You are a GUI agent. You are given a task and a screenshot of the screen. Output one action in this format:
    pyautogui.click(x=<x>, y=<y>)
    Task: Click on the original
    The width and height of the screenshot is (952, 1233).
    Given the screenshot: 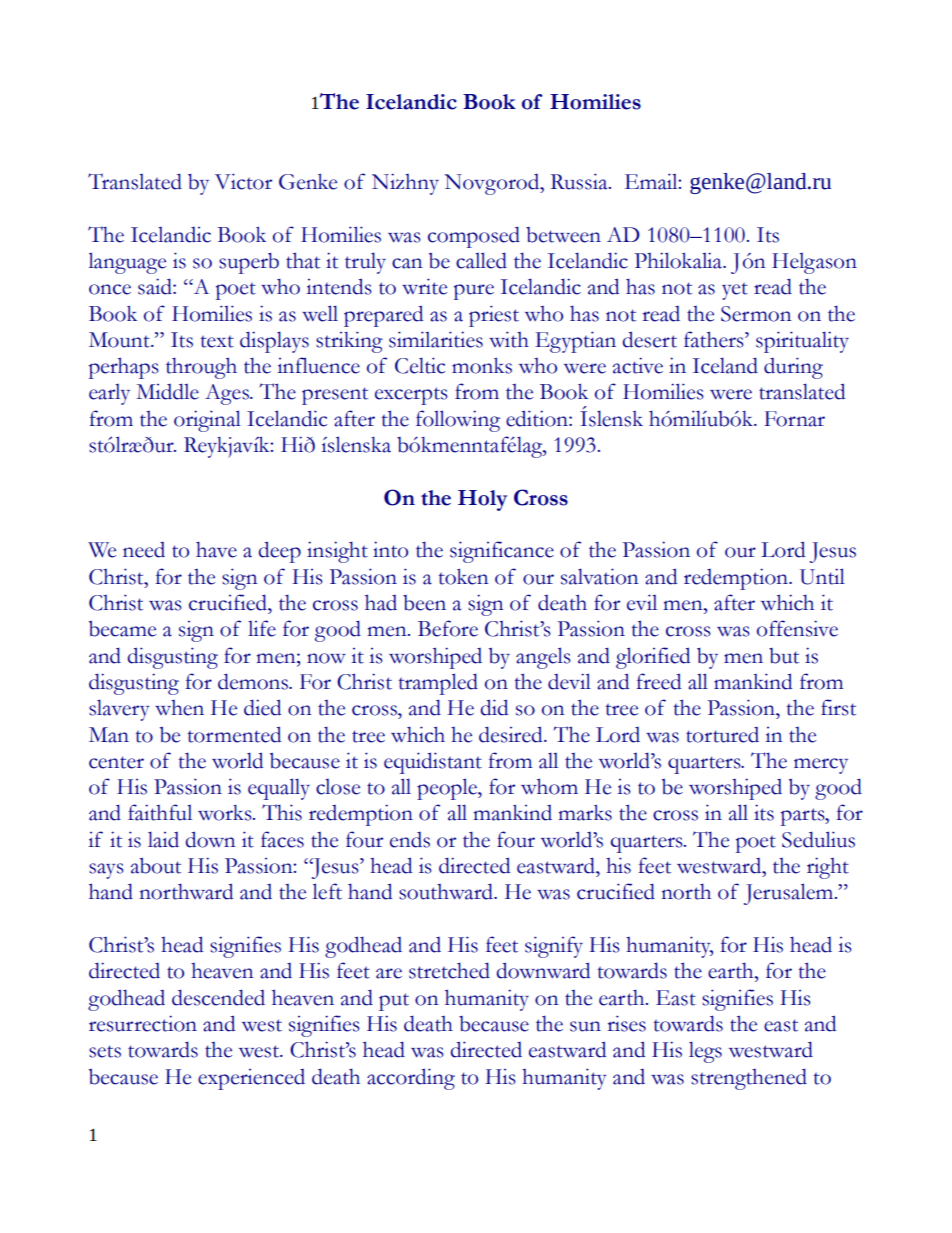 What is the action you would take?
    pyautogui.click(x=207, y=421)
